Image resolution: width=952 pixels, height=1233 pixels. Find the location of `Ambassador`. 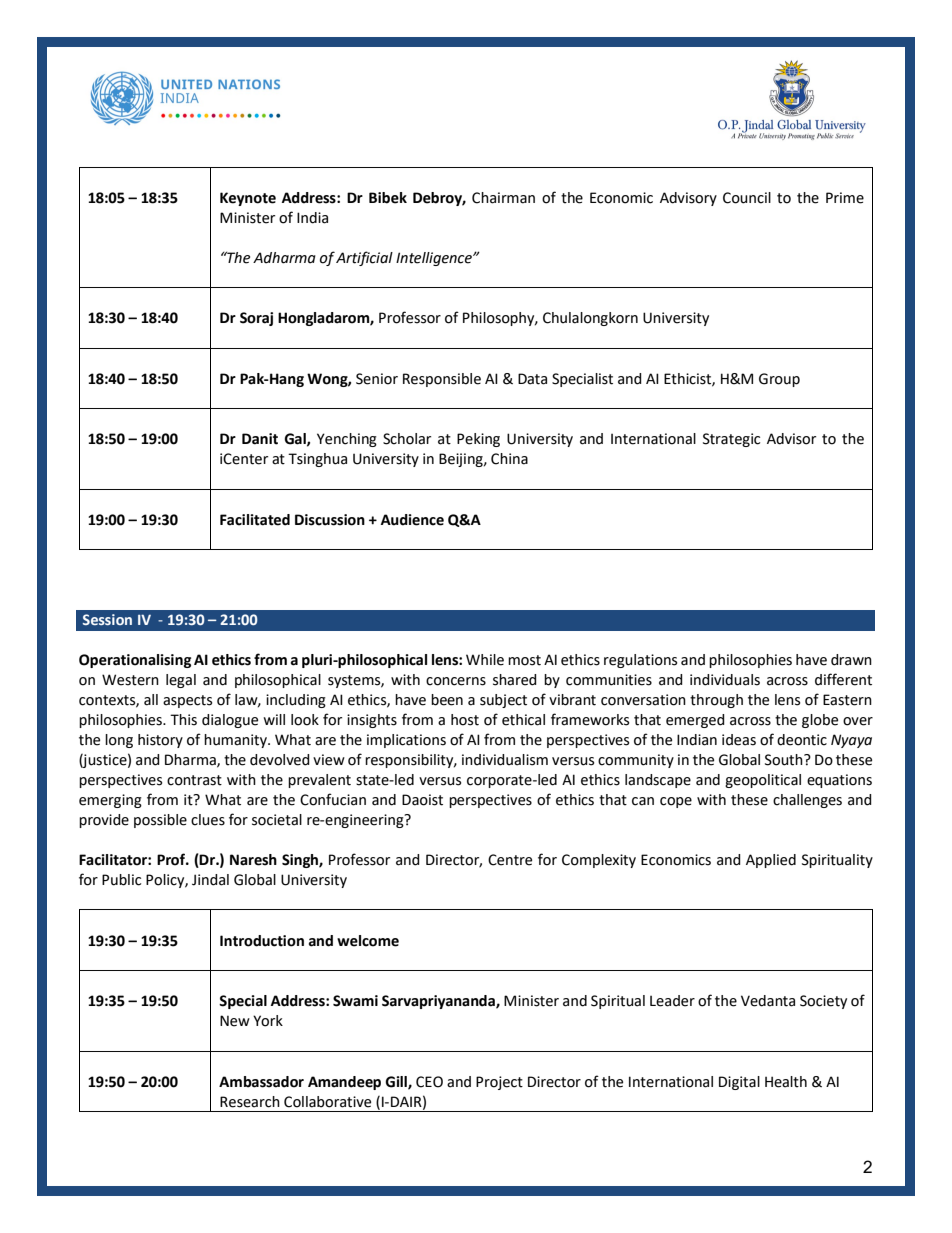

Ambassador is located at coordinates (261, 1082).
